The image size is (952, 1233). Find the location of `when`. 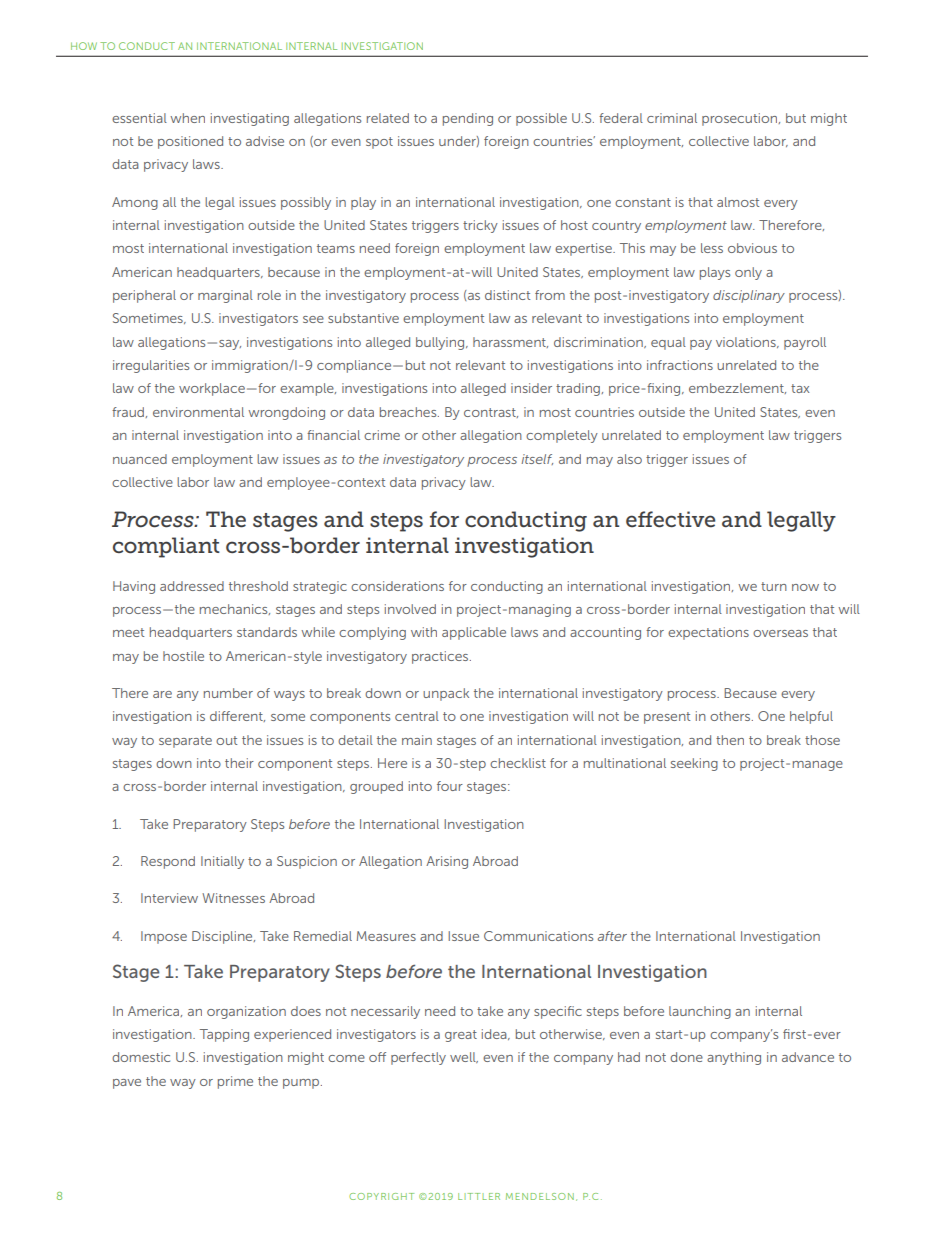

when is located at coordinates (187, 118).
